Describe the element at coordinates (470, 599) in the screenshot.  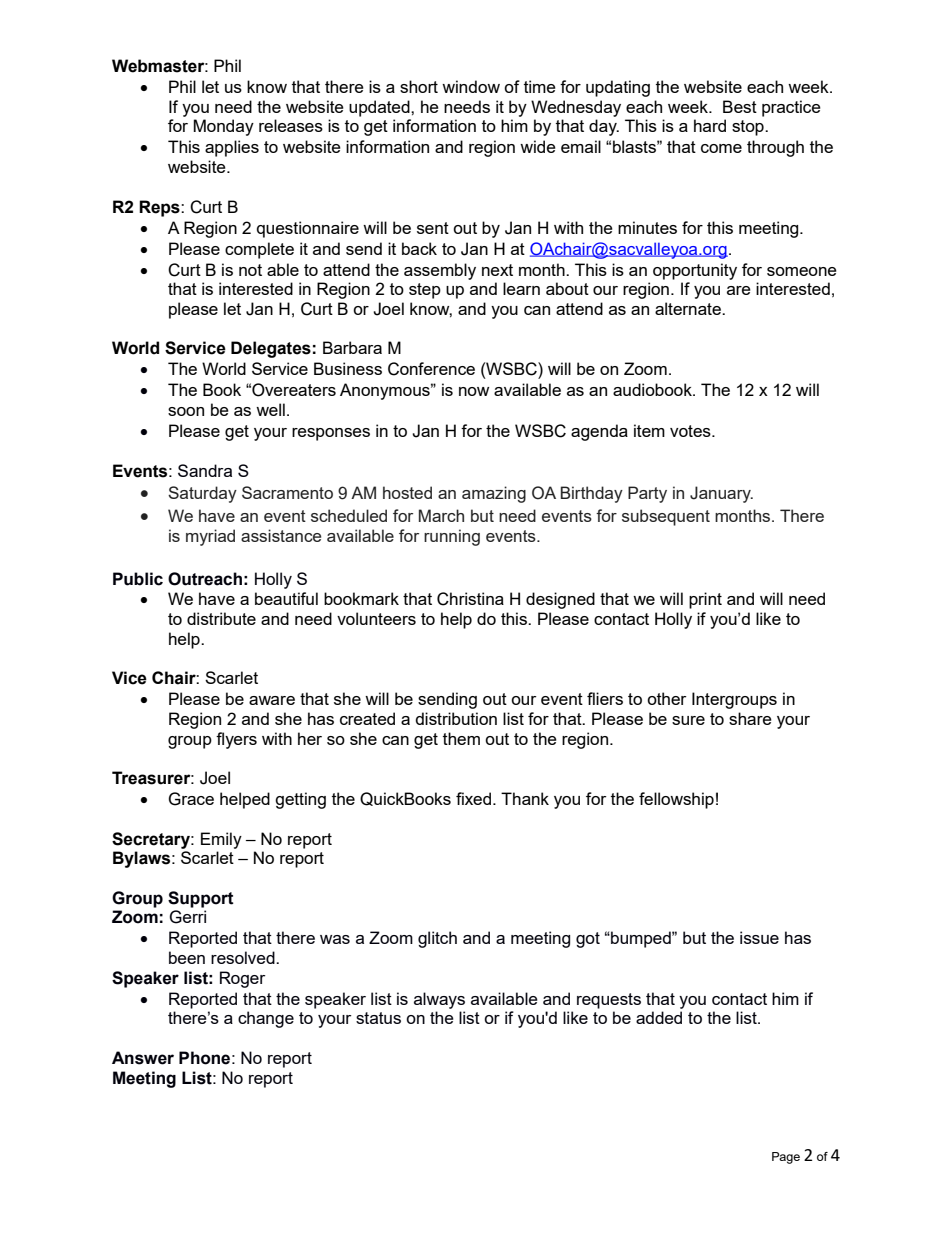
I see `Christina` at that location.
